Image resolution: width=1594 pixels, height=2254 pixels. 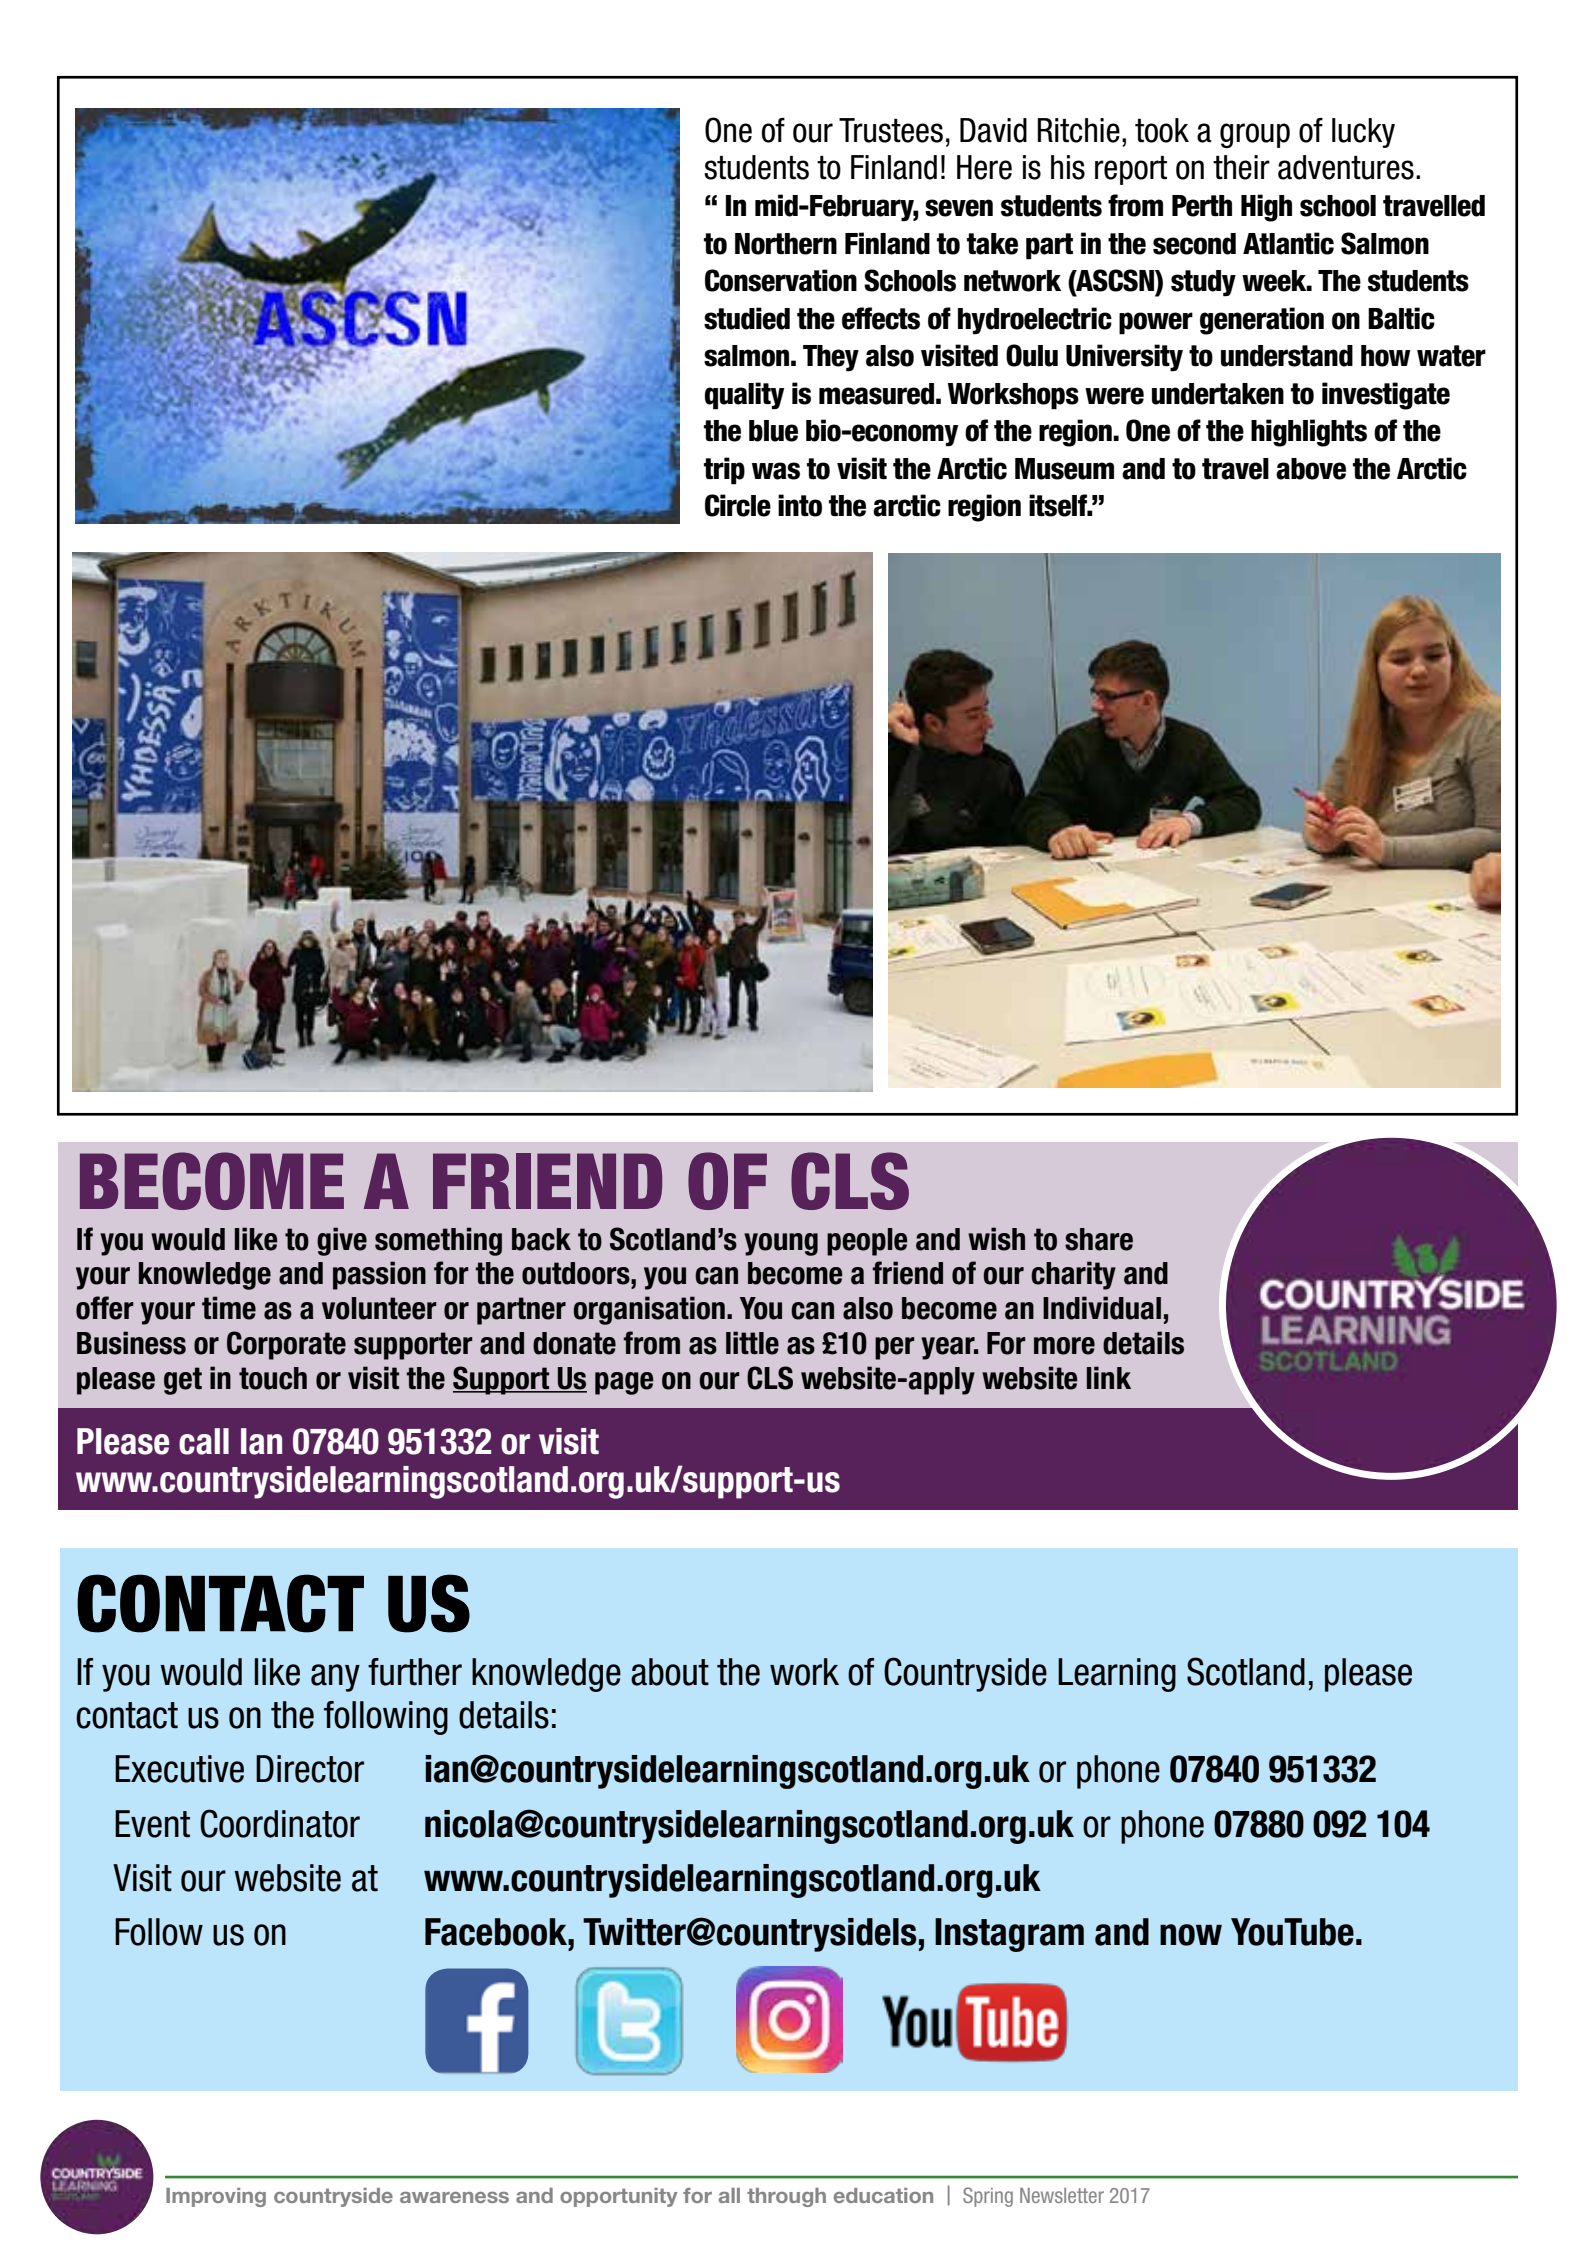 What do you see at coordinates (1099, 1239) in the screenshot?
I see `share` at bounding box center [1099, 1239].
